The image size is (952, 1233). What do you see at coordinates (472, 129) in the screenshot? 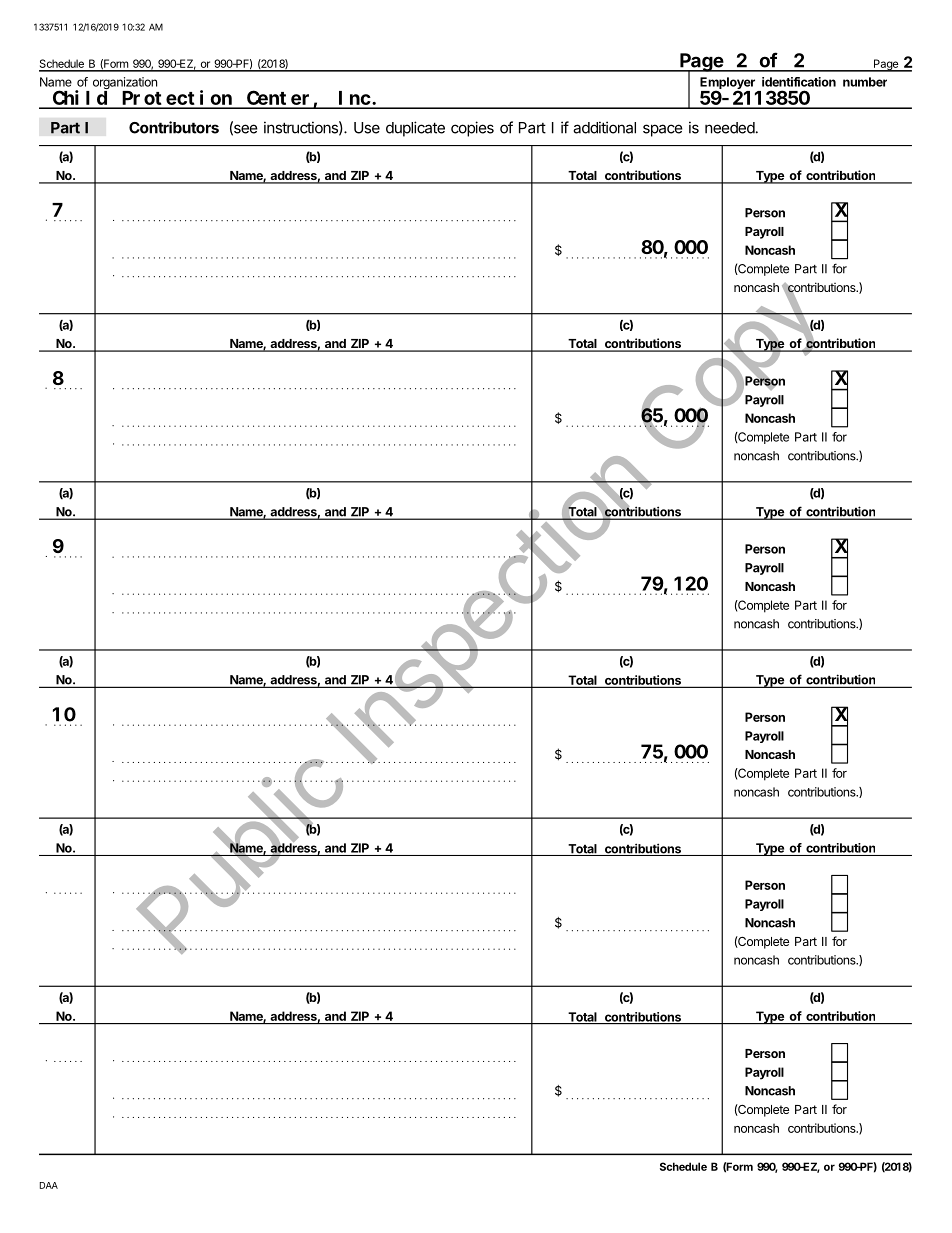
I see `copies` at bounding box center [472, 129].
